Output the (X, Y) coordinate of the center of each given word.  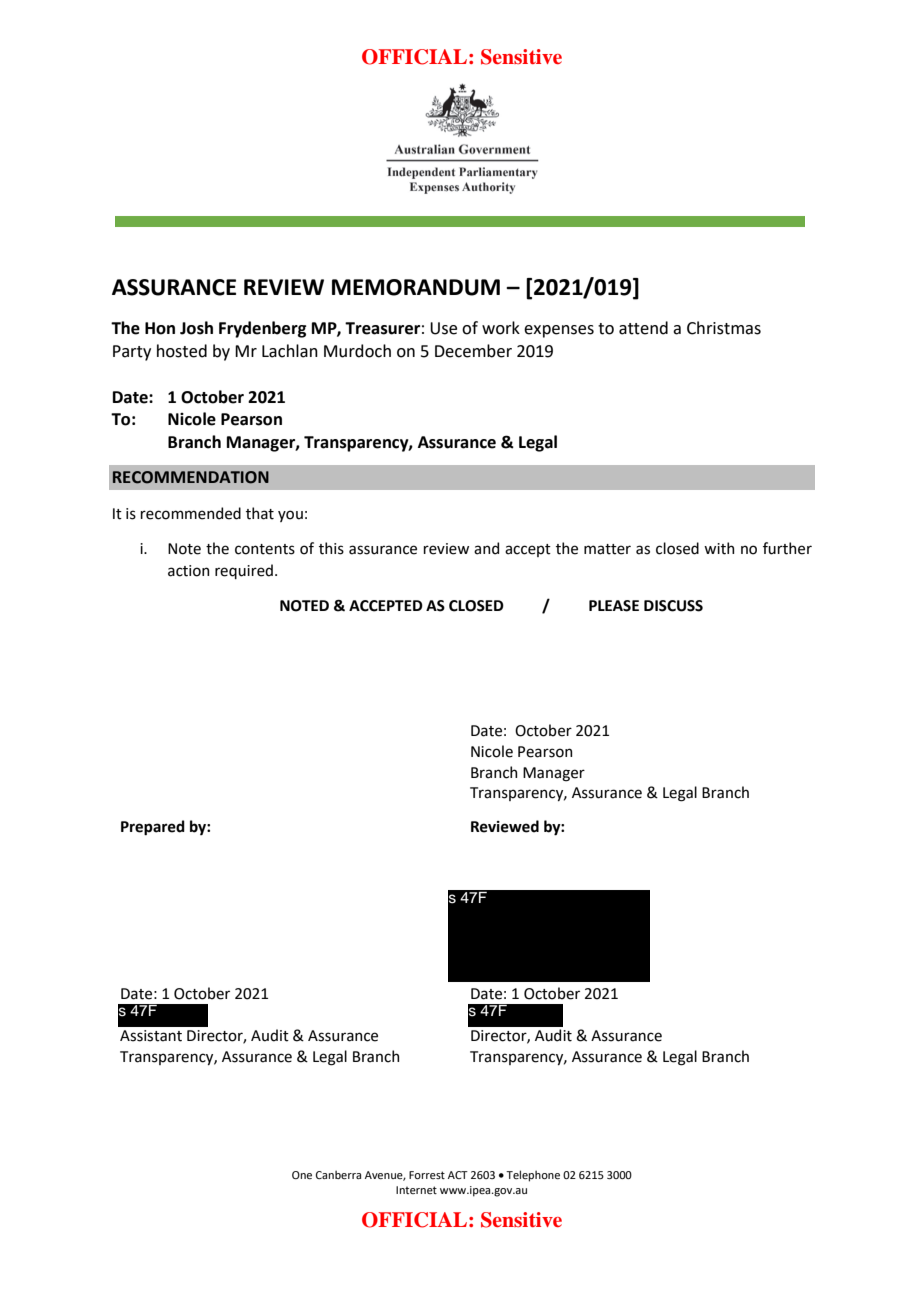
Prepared (153, 827)
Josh (196, 328)
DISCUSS (673, 606)
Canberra (338, 1174)
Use (443, 328)
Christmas (724, 328)
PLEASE (614, 606)
